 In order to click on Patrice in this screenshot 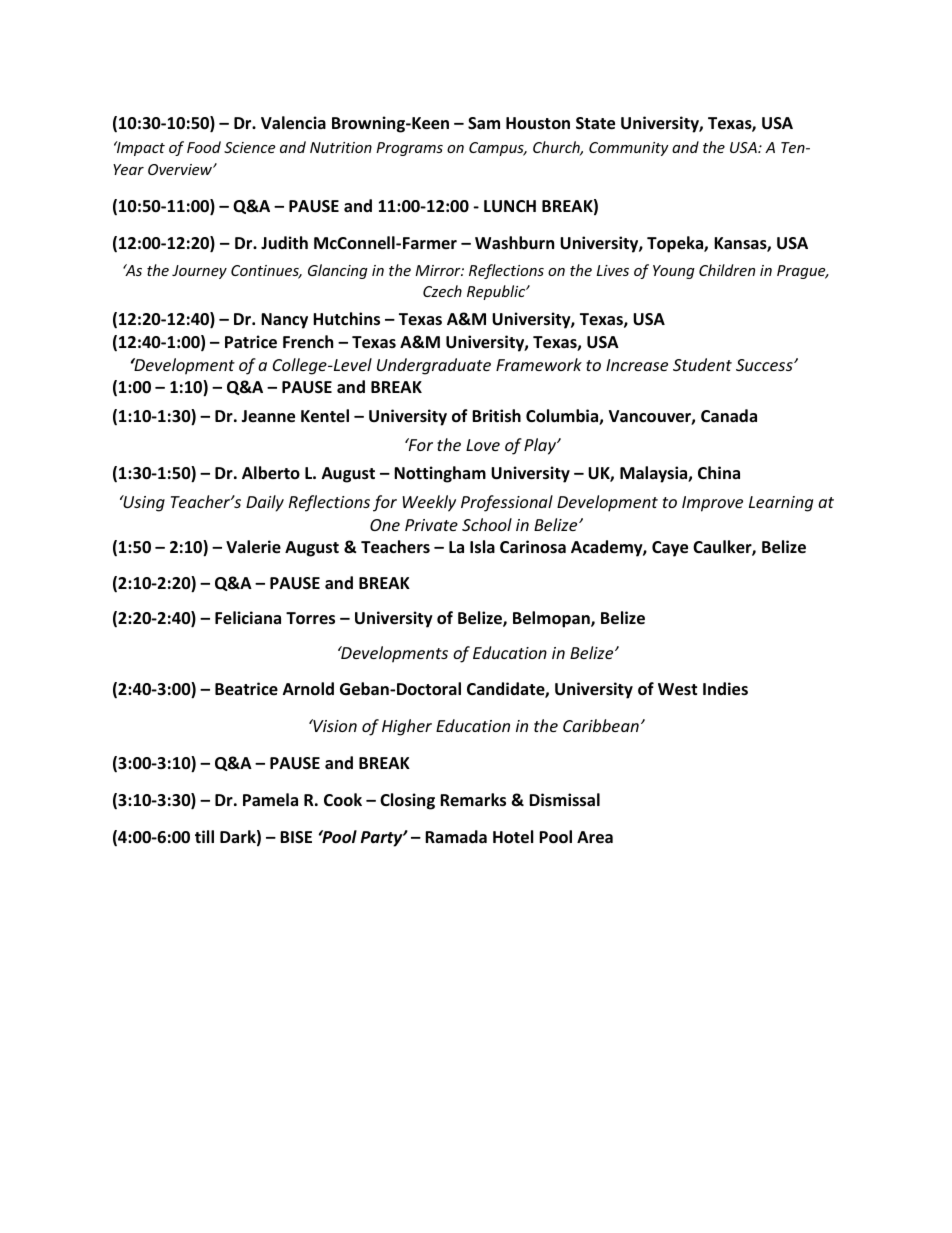, I will do `click(251, 342)`.
